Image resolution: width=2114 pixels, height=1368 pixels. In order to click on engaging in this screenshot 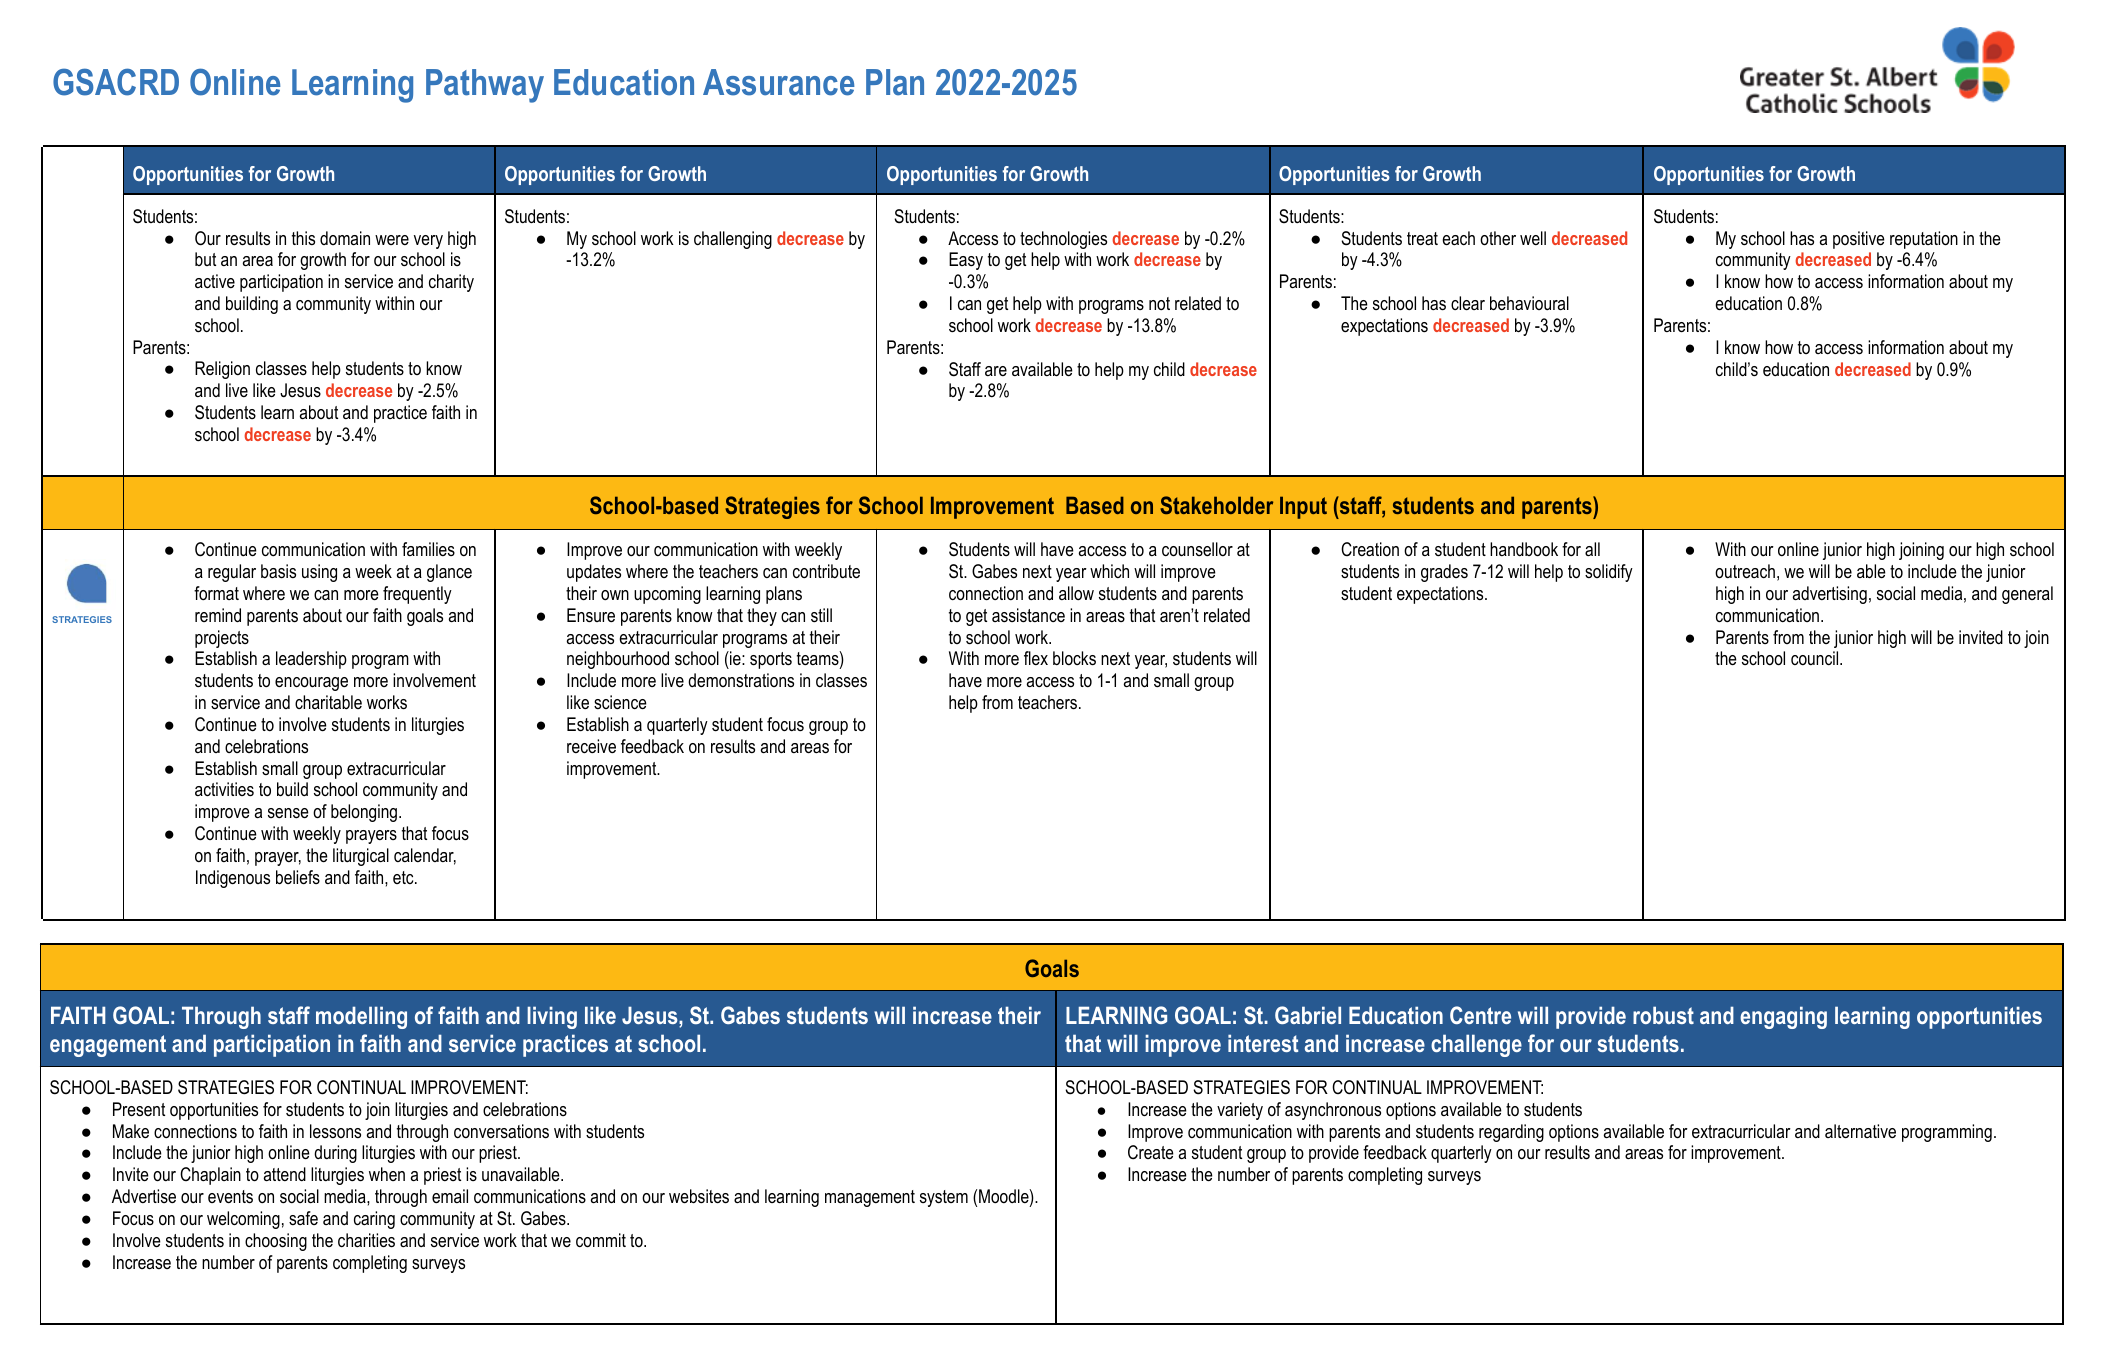, I will do `click(1783, 1017)`.
